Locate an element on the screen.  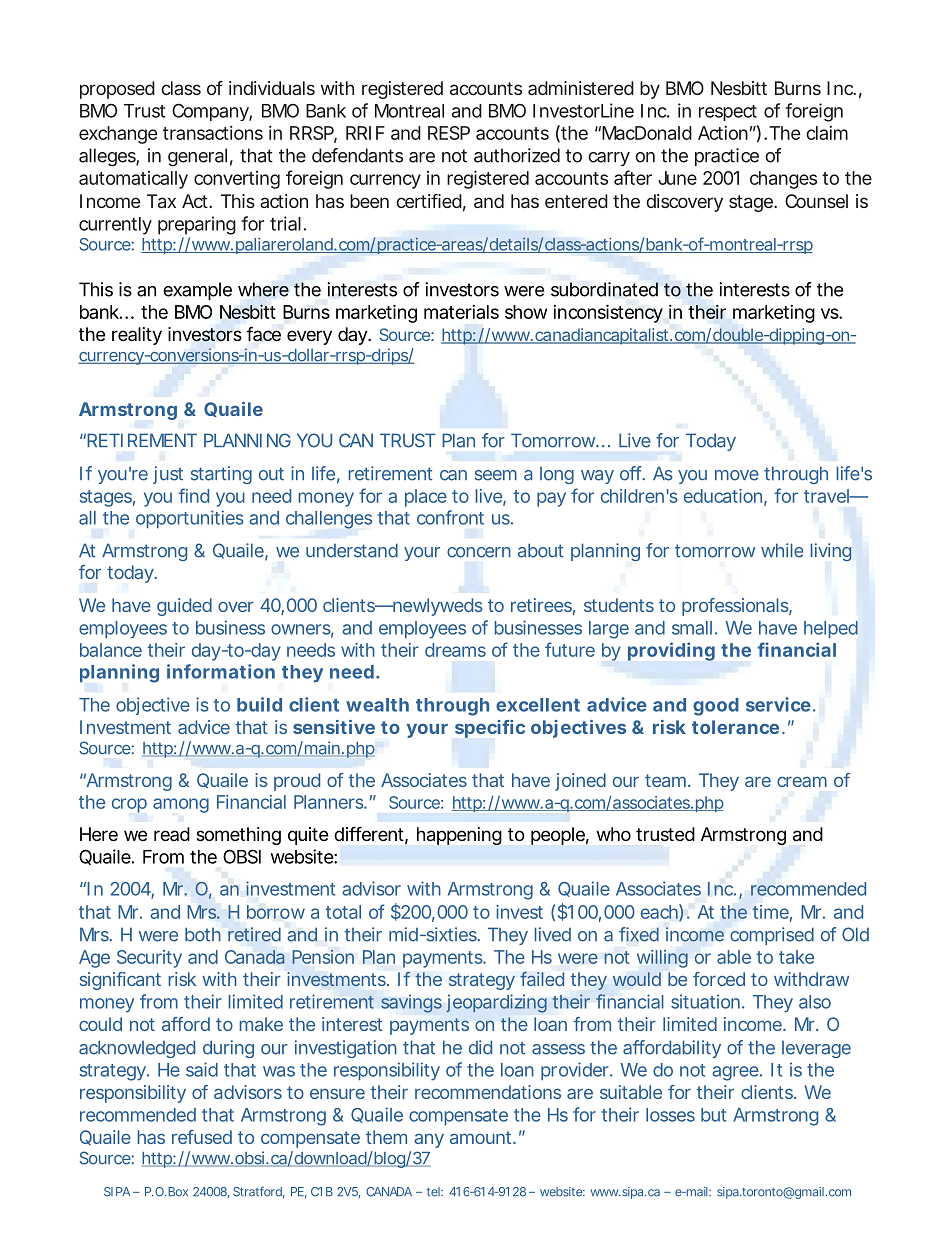
authorized is located at coordinates (517, 155).
